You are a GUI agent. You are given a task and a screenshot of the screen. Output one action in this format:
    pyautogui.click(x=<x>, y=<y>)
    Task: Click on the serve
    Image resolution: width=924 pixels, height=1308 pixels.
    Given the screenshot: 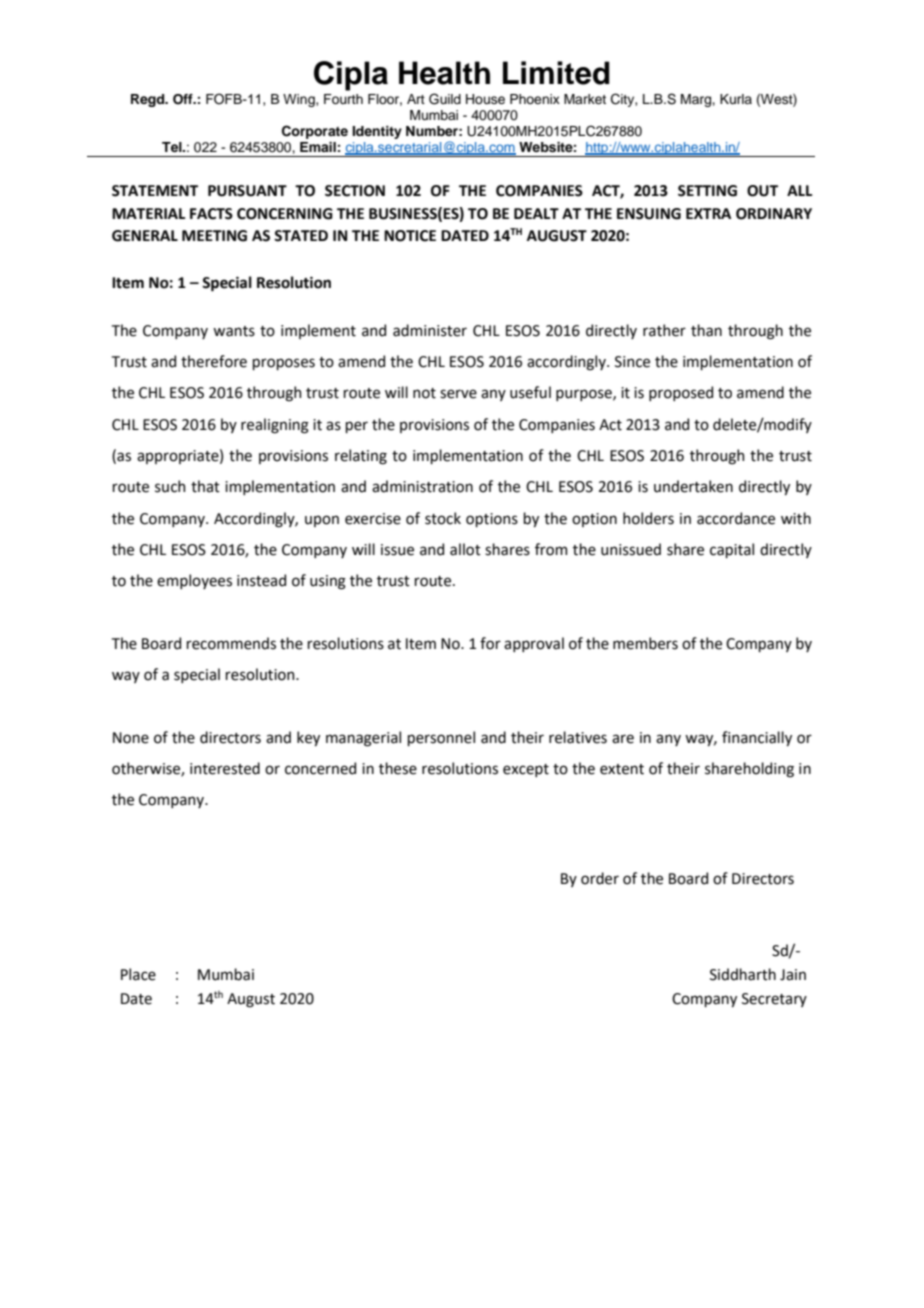 What is the action you would take?
    pyautogui.click(x=458, y=394)
